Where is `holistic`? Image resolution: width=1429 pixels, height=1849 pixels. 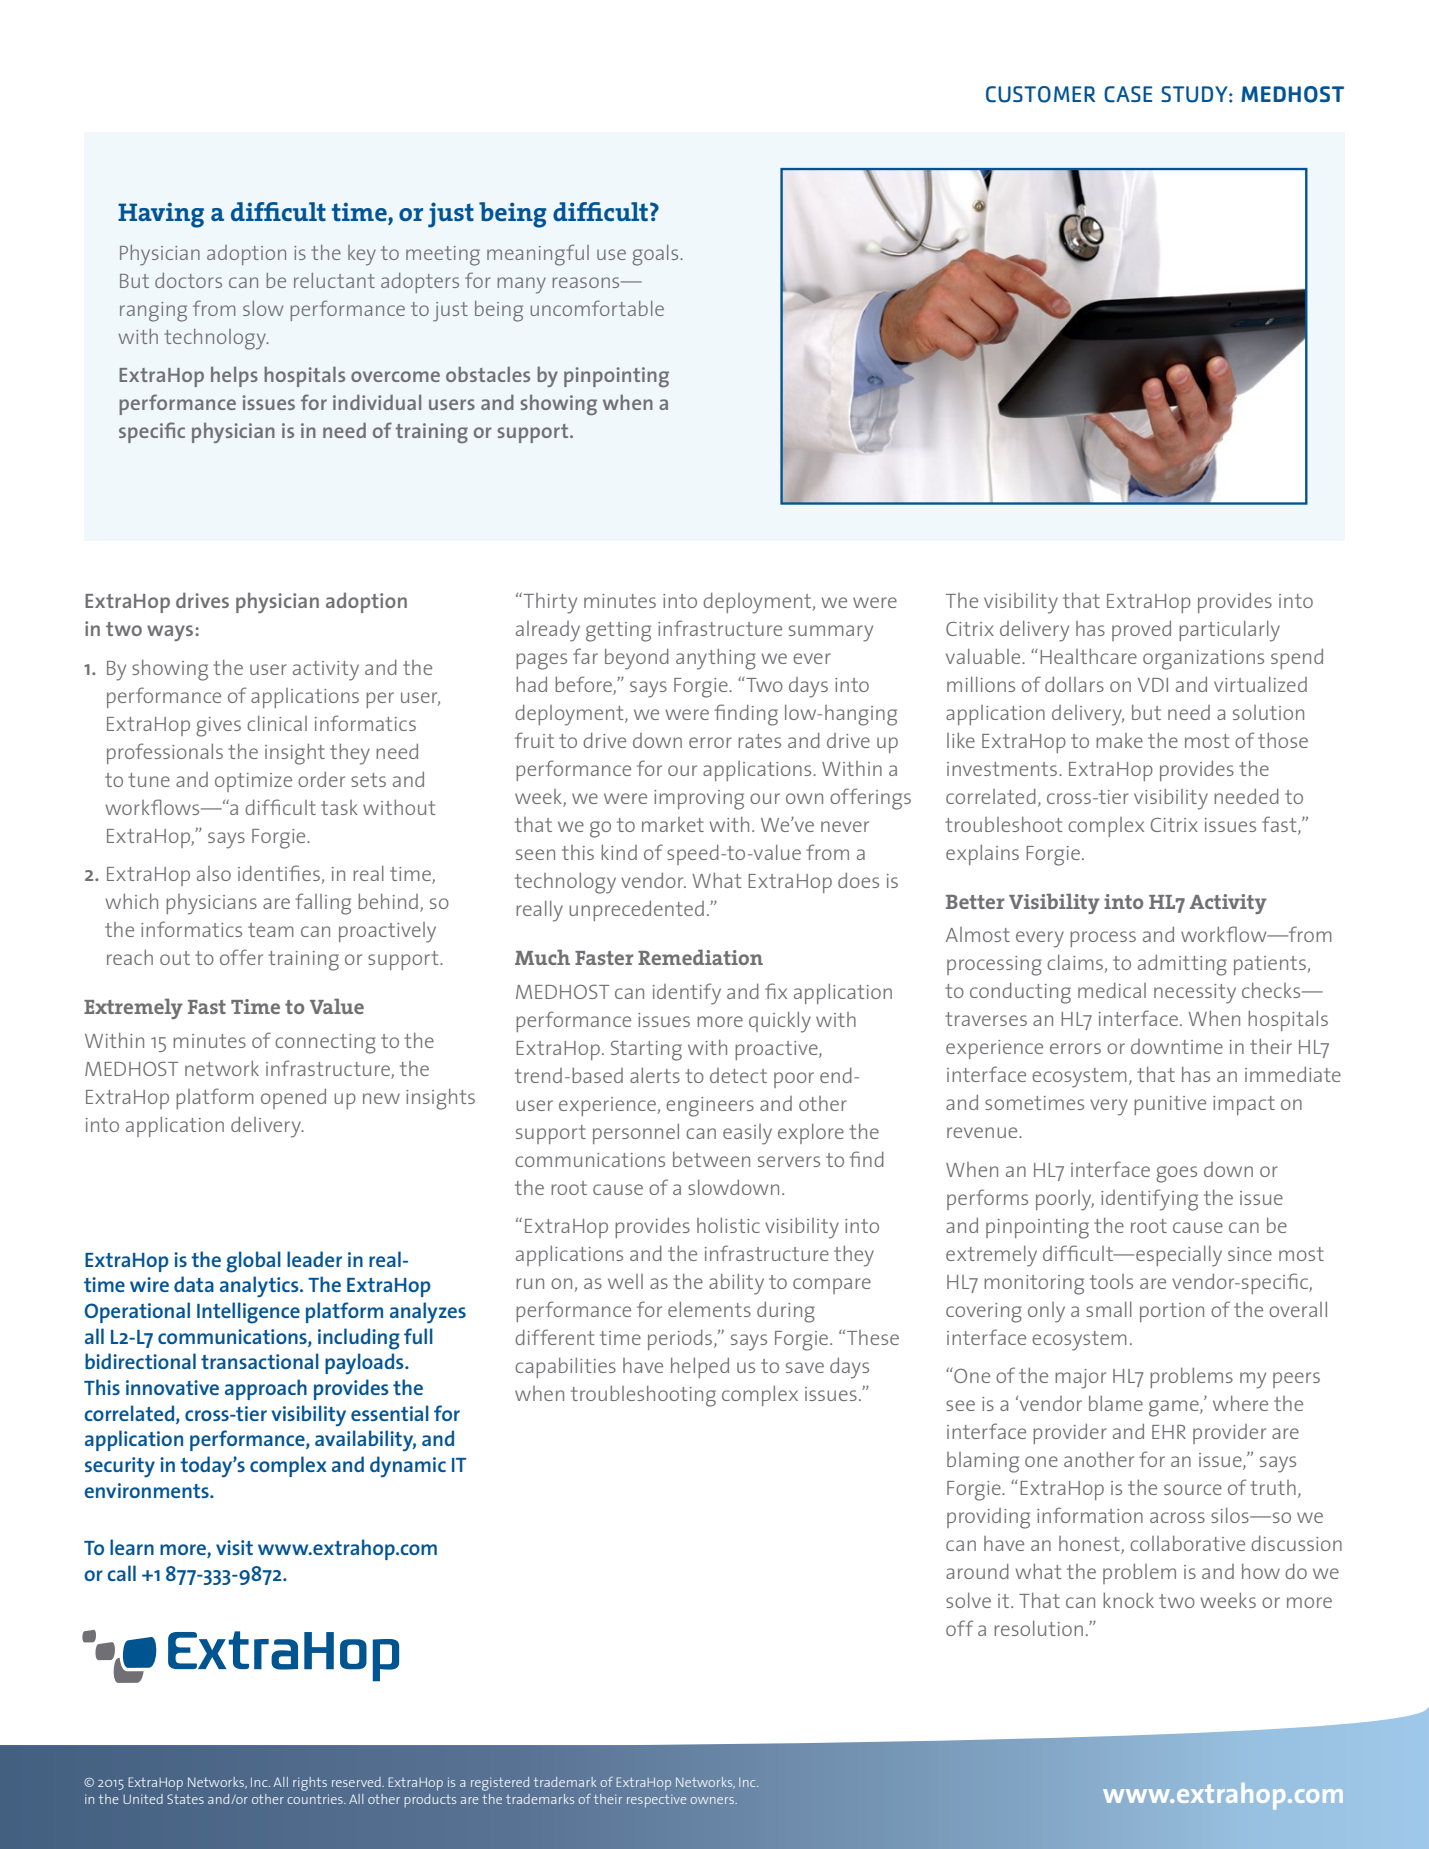 holistic is located at coordinates (728, 1225).
